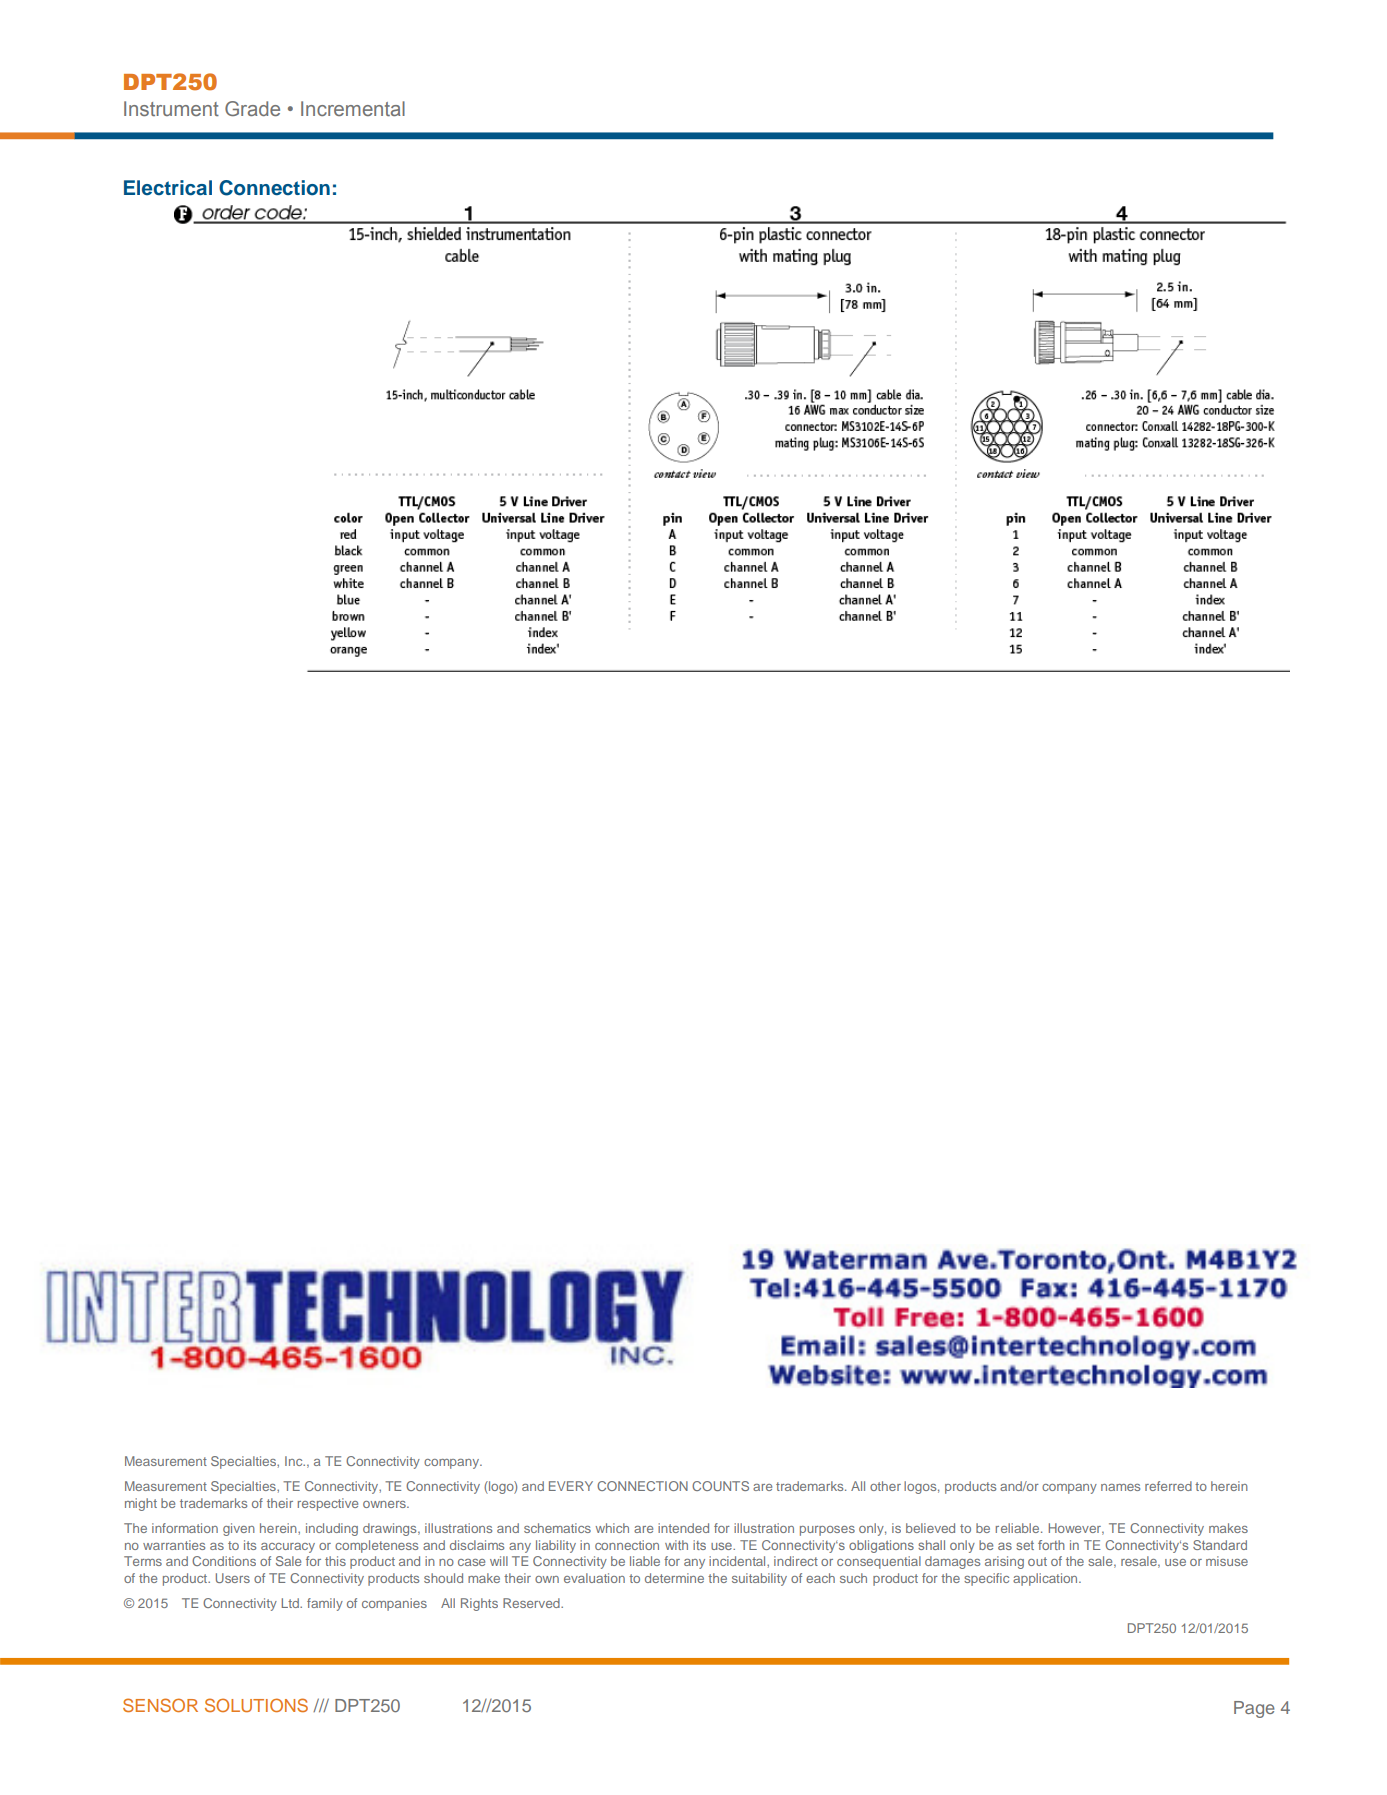 The width and height of the page is (1387, 1795). Describe the element at coordinates (1168, 1486) in the page. I see `referred` at that location.
